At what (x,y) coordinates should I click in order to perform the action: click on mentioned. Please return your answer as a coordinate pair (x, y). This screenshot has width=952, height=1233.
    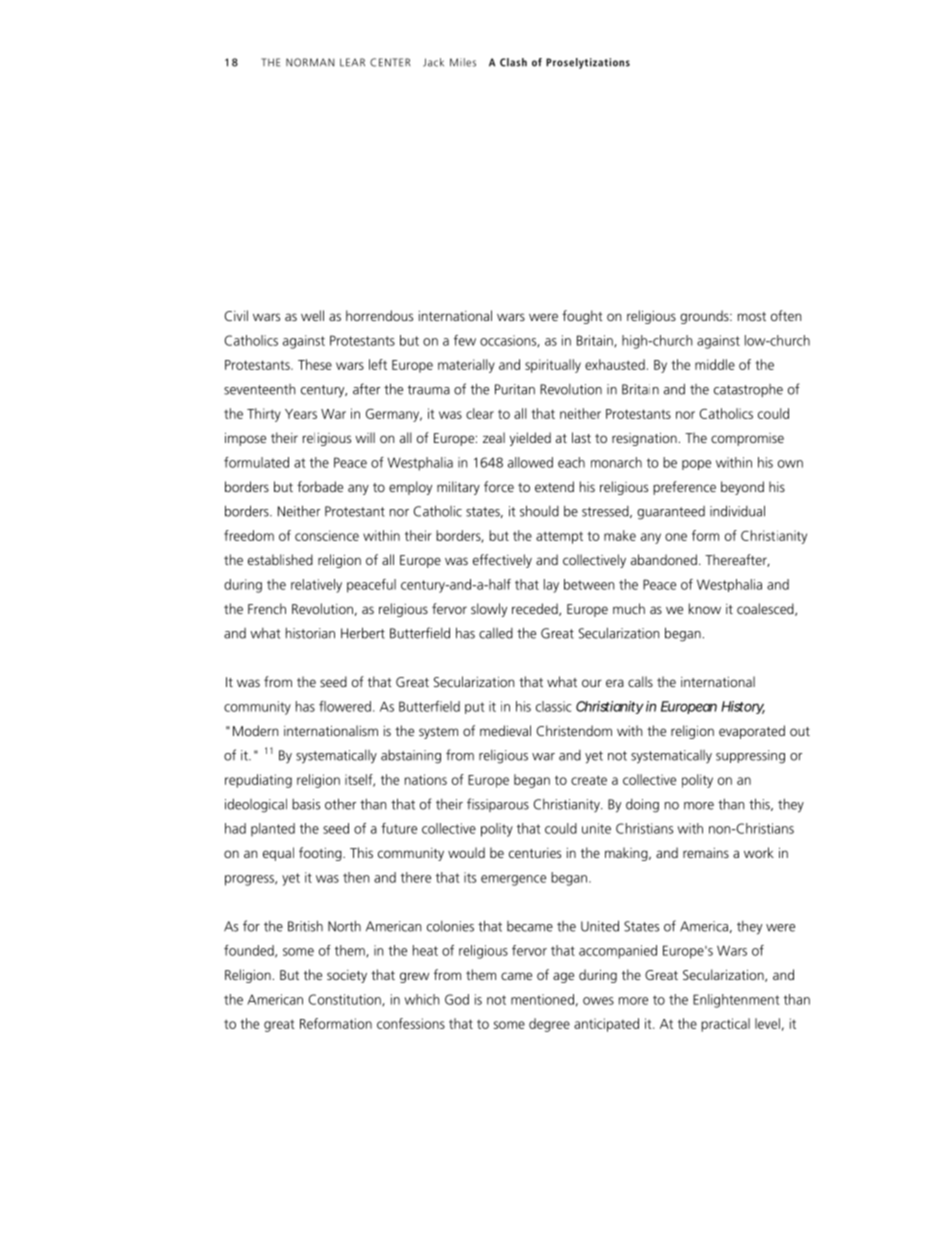
    Looking at the image, I should click on (542, 999).
